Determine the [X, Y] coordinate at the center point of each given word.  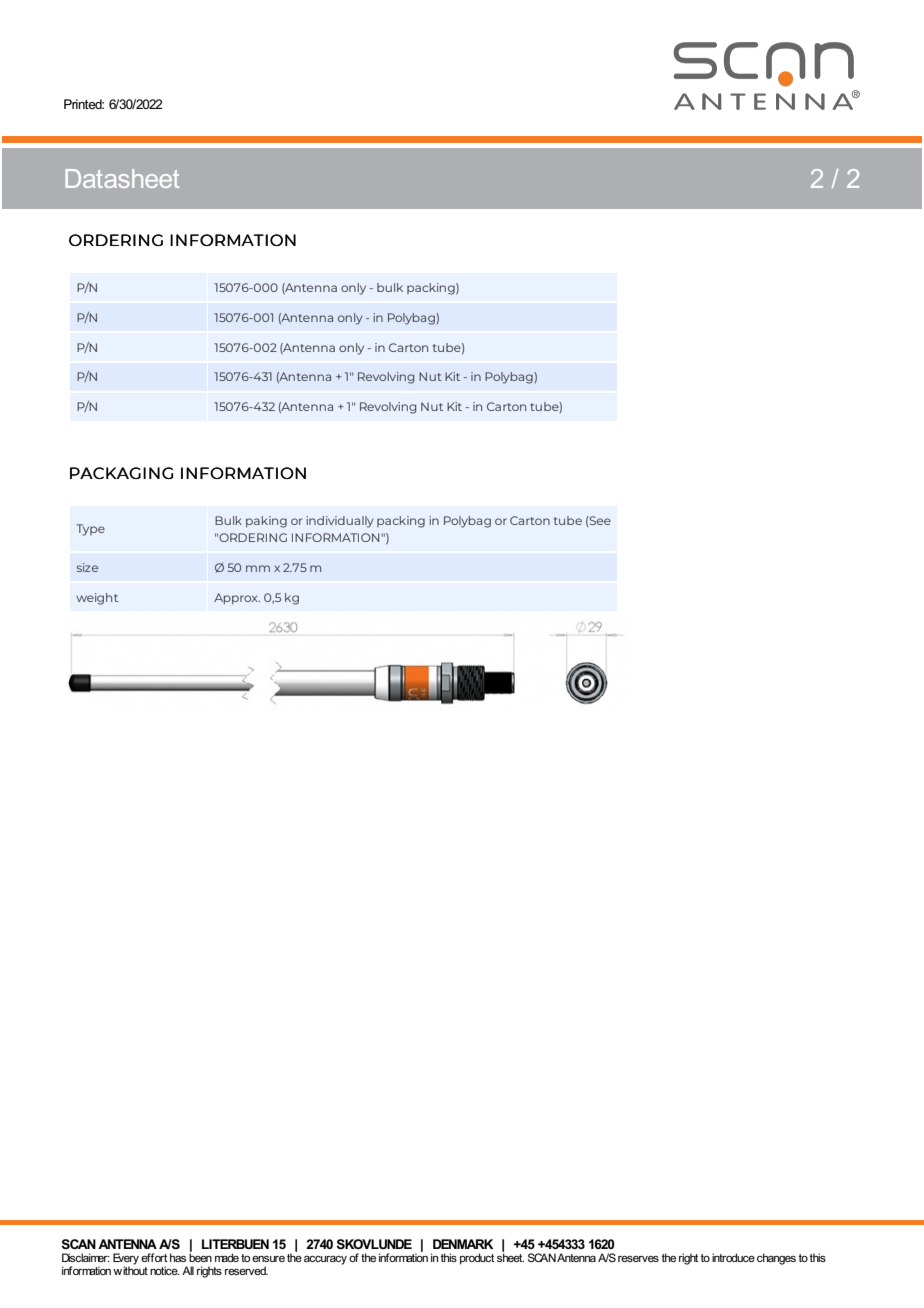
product [477, 1259]
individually [340, 522]
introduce [733, 1257]
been [200, 1256]
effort [154, 1257]
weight [97, 599]
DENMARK [463, 1244]
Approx [237, 599]
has [178, 1257]
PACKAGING [121, 473]
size [87, 567]
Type [90, 530]
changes [776, 1259]
